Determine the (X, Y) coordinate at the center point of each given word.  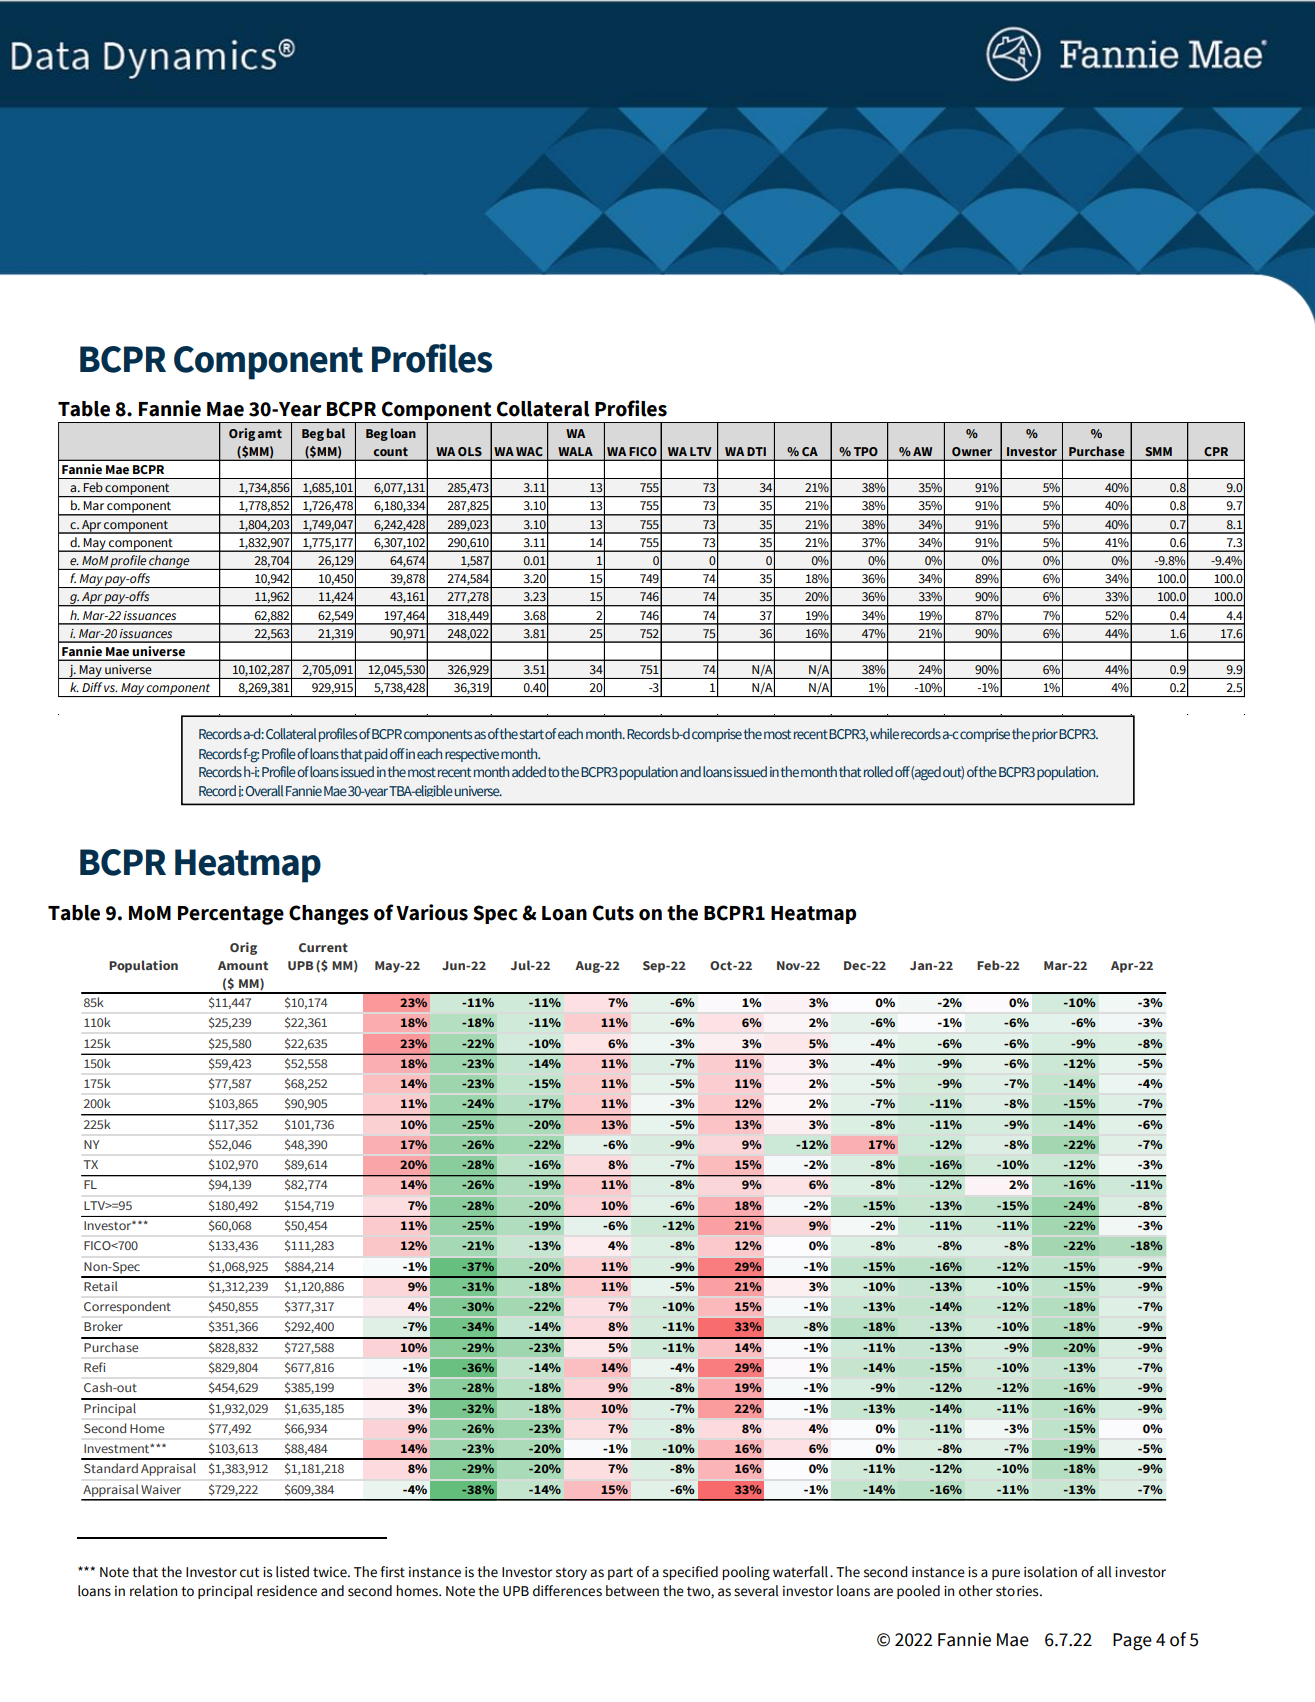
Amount (243, 965)
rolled (878, 771)
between (632, 1591)
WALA (575, 451)
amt (270, 433)
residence (287, 1591)
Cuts (613, 913)
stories (1018, 1591)
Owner (972, 451)
